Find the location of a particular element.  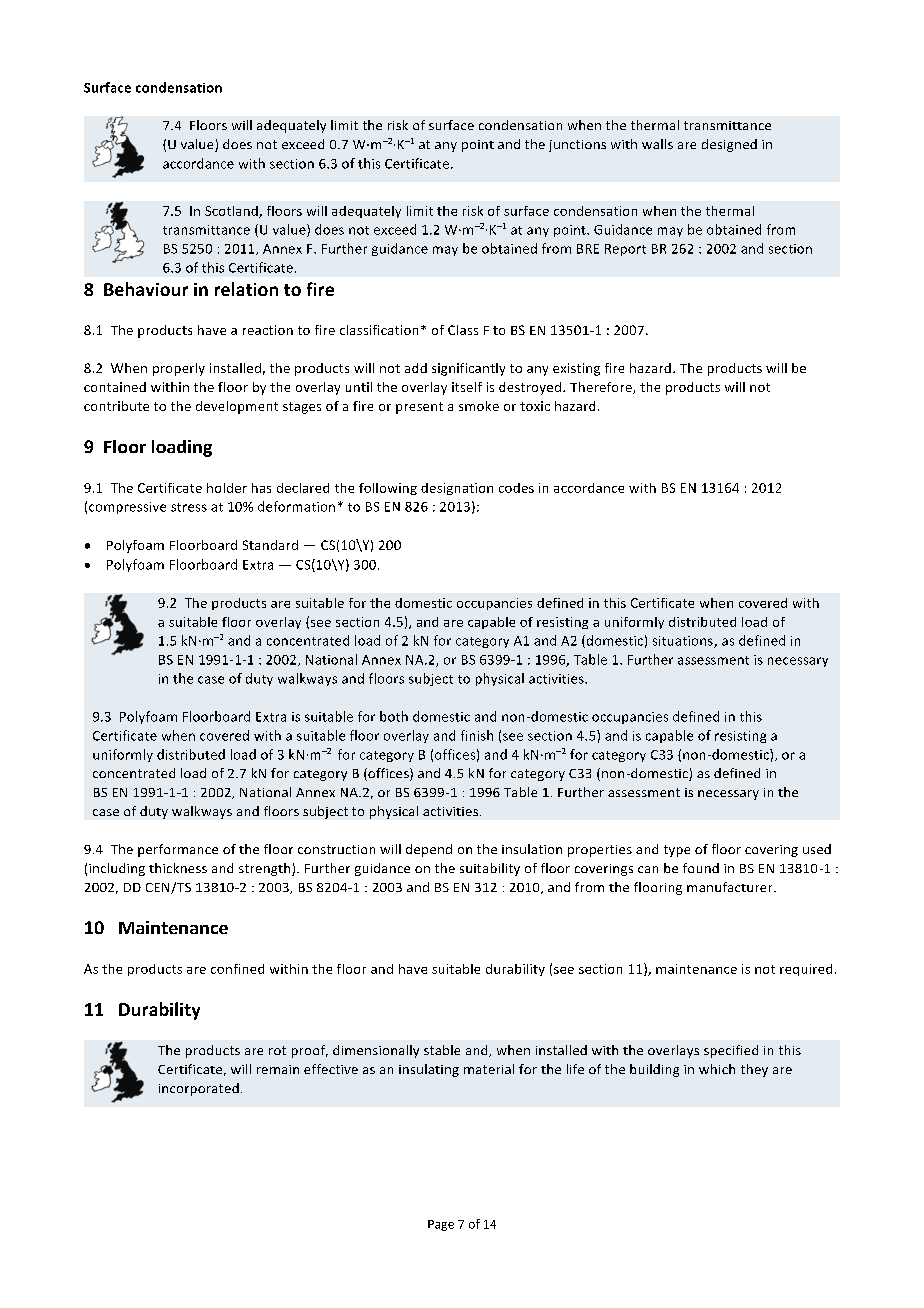

situations is located at coordinates (684, 642).
